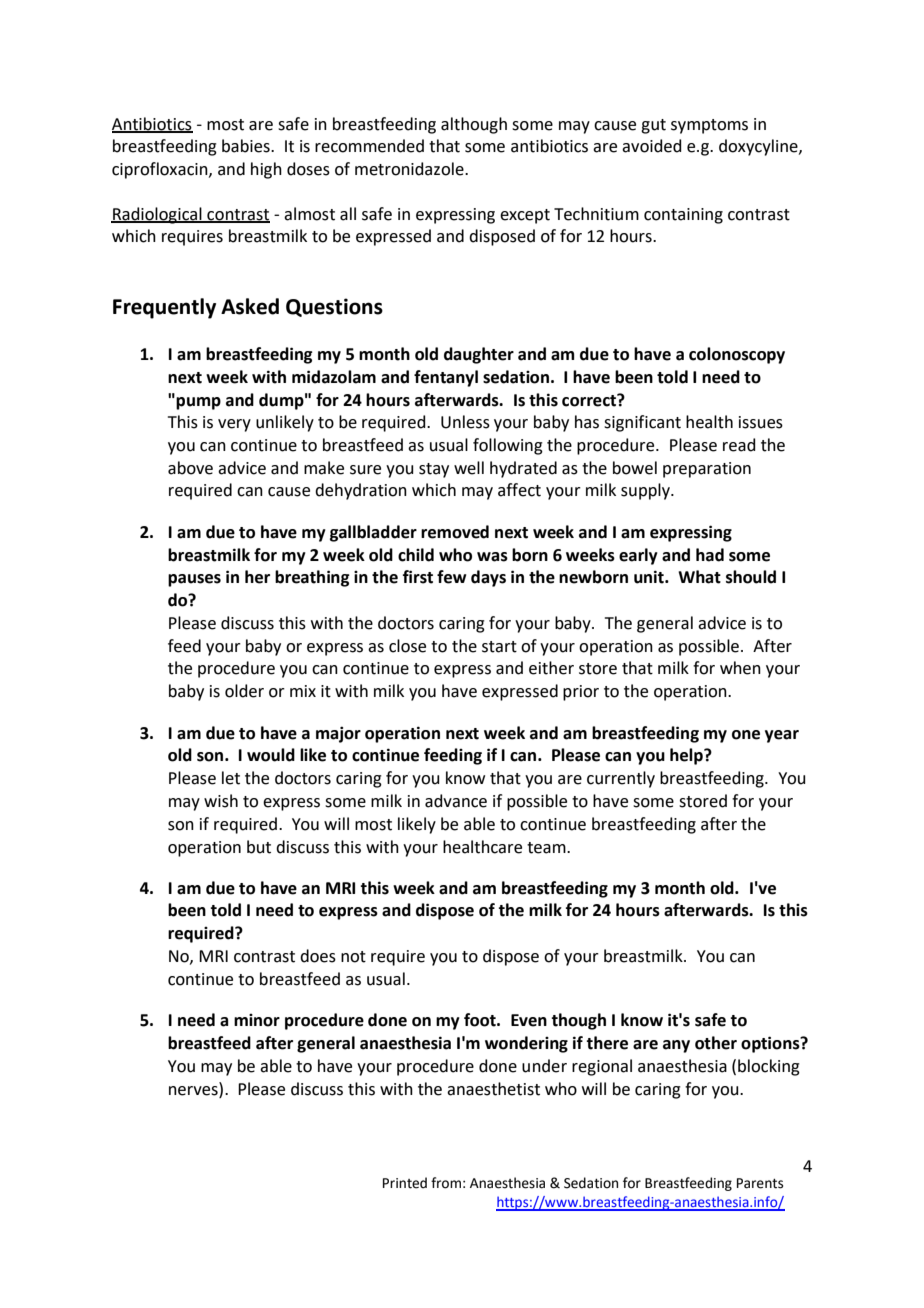 The width and height of the screenshot is (924, 1308). I want to click on from, so click(446, 1183).
